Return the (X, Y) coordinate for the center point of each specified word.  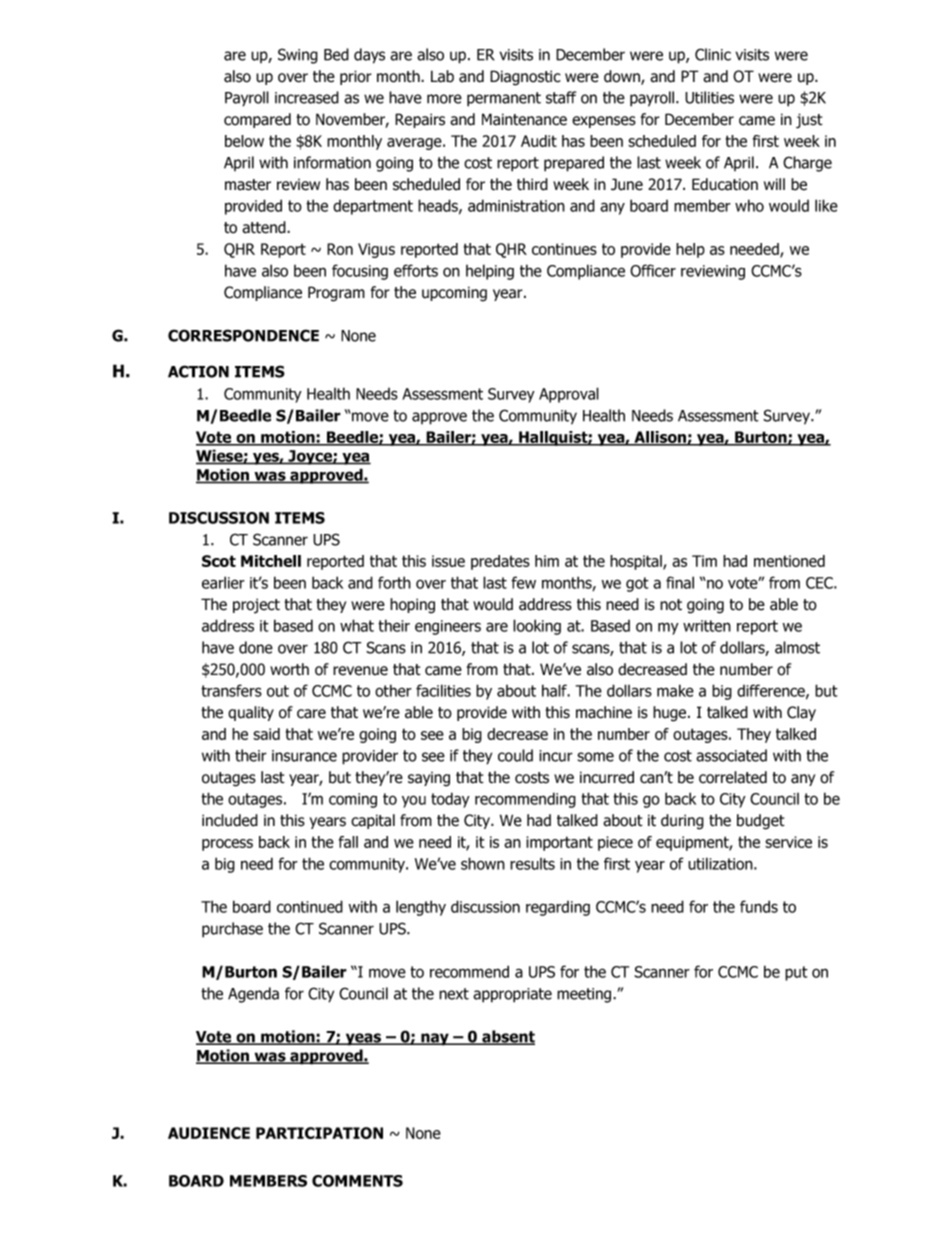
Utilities (709, 97)
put (796, 973)
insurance (304, 756)
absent (507, 1037)
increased (307, 97)
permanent (504, 99)
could (515, 755)
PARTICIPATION (319, 1133)
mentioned (789, 561)
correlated (733, 777)
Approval (569, 395)
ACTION (198, 371)
